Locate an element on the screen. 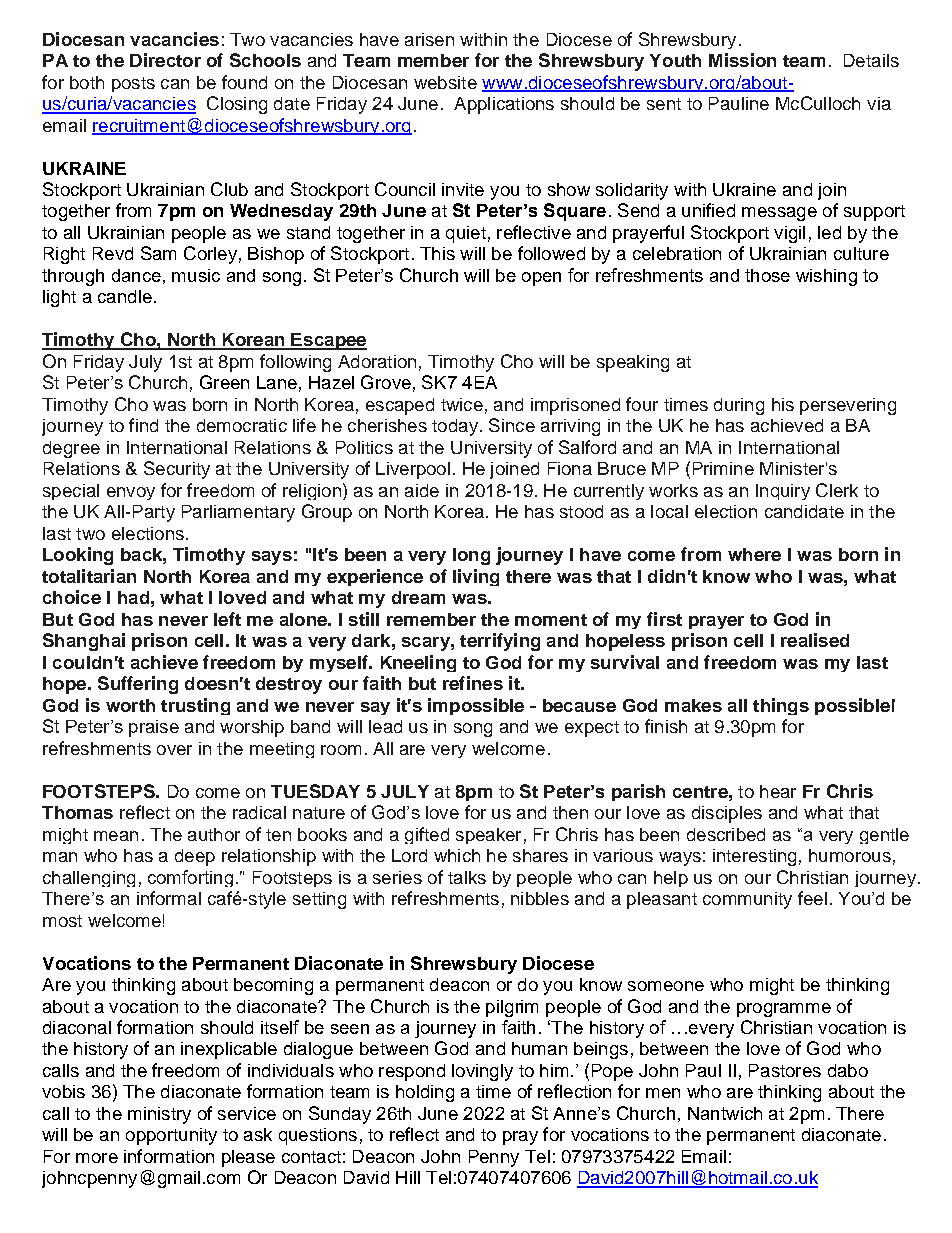 The width and height of the screenshot is (952, 1233). dance is located at coordinates (136, 275).
